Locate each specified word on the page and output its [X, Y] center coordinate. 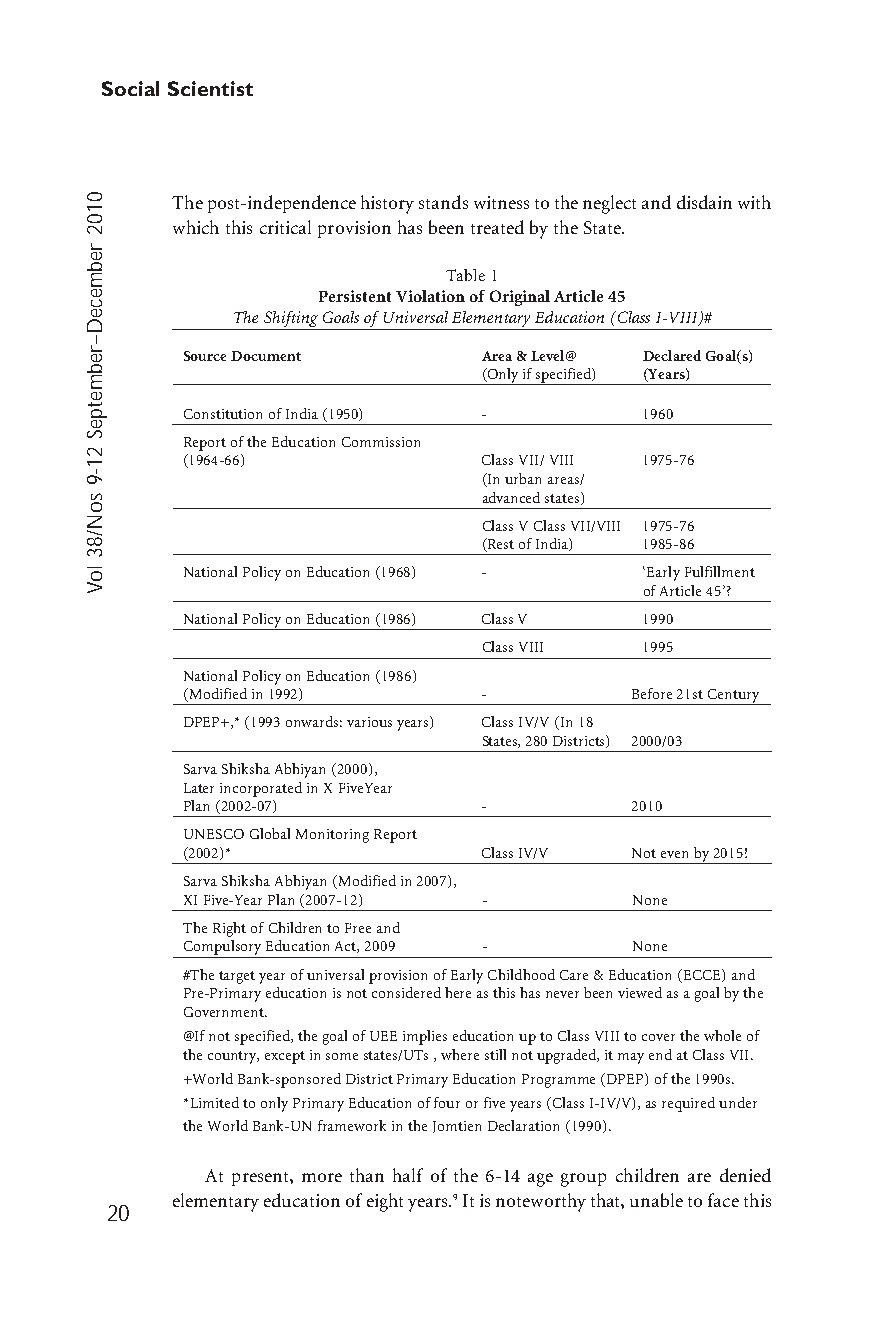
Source [205, 356]
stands [443, 202]
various [369, 722]
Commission [381, 442]
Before [652, 693]
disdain [704, 202]
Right [229, 929]
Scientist [210, 88]
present [261, 1179]
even [674, 854]
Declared [672, 355]
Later [199, 788]
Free [358, 928]
